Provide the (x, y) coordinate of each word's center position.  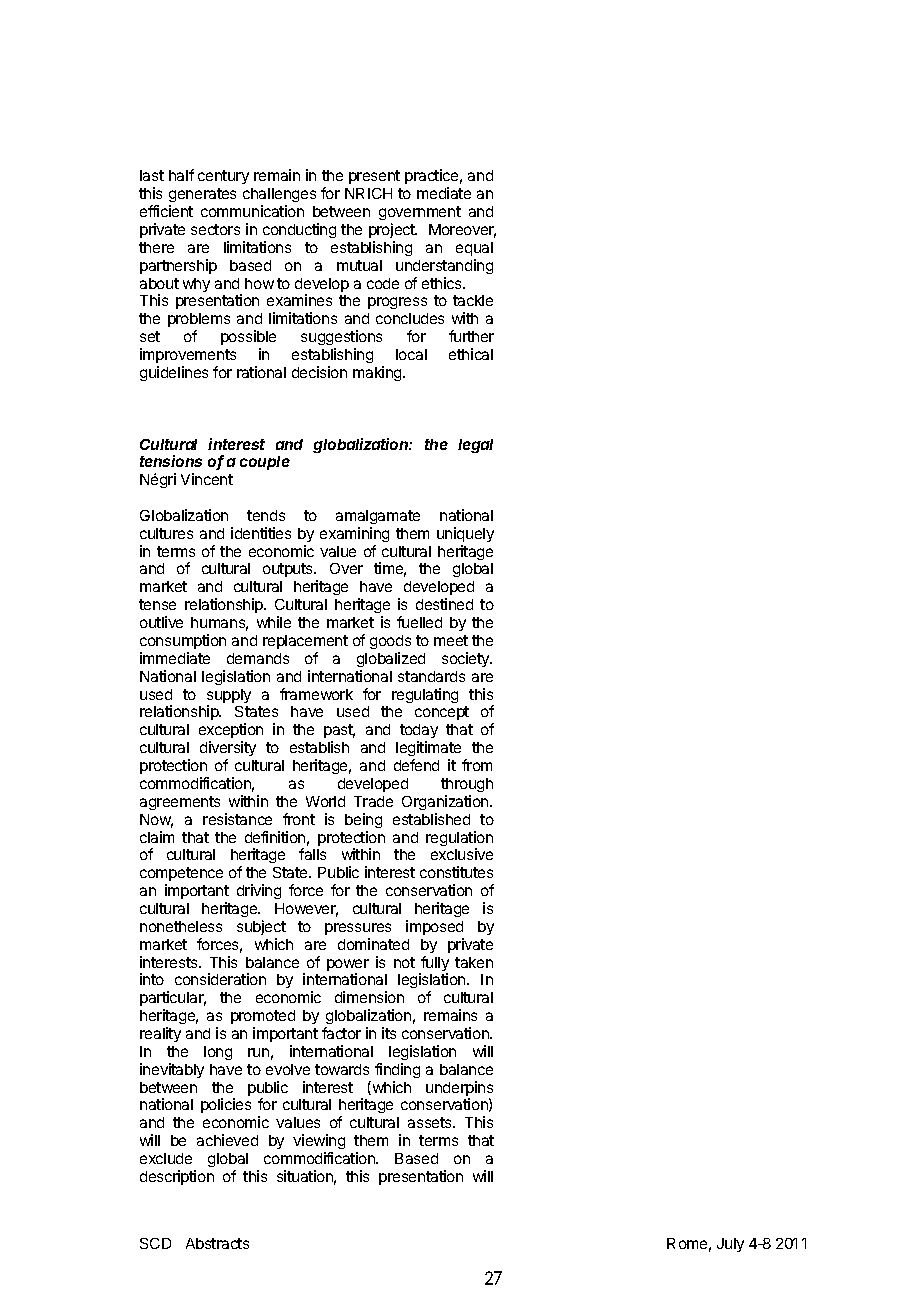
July (730, 1245)
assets (431, 1122)
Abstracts (217, 1243)
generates (202, 197)
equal (474, 249)
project (393, 230)
